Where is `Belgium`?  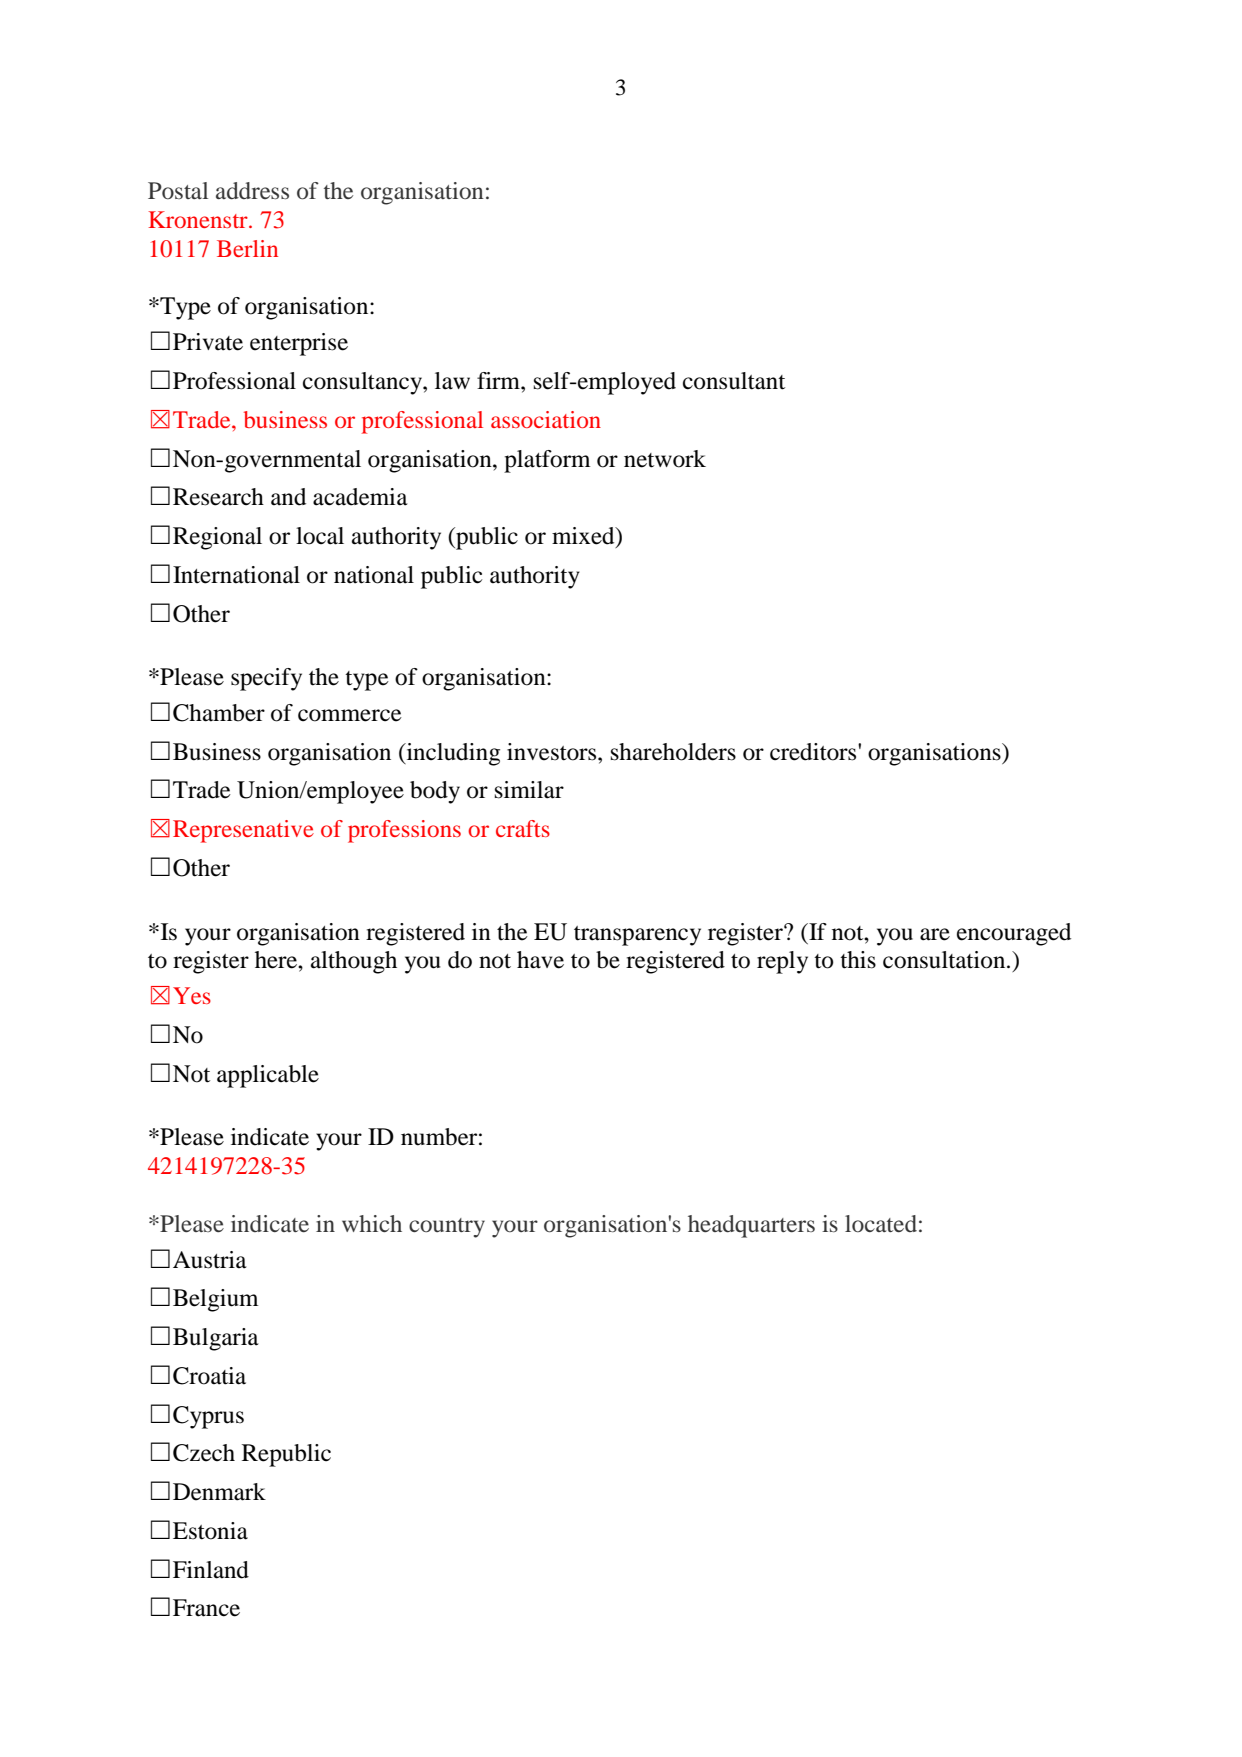
Belgium is located at coordinates (215, 1300).
